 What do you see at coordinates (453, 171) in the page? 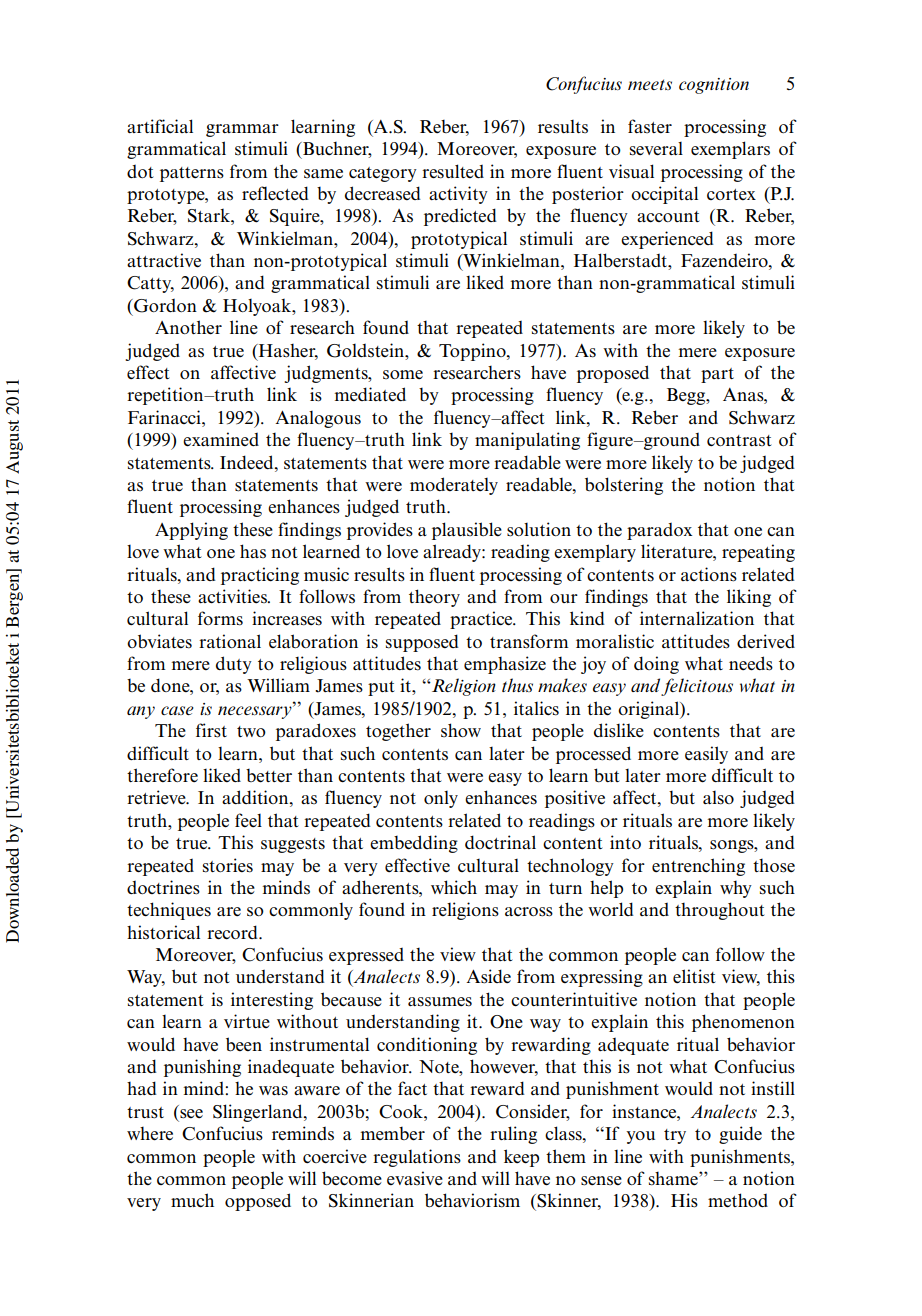
I see `resulted` at bounding box center [453, 171].
